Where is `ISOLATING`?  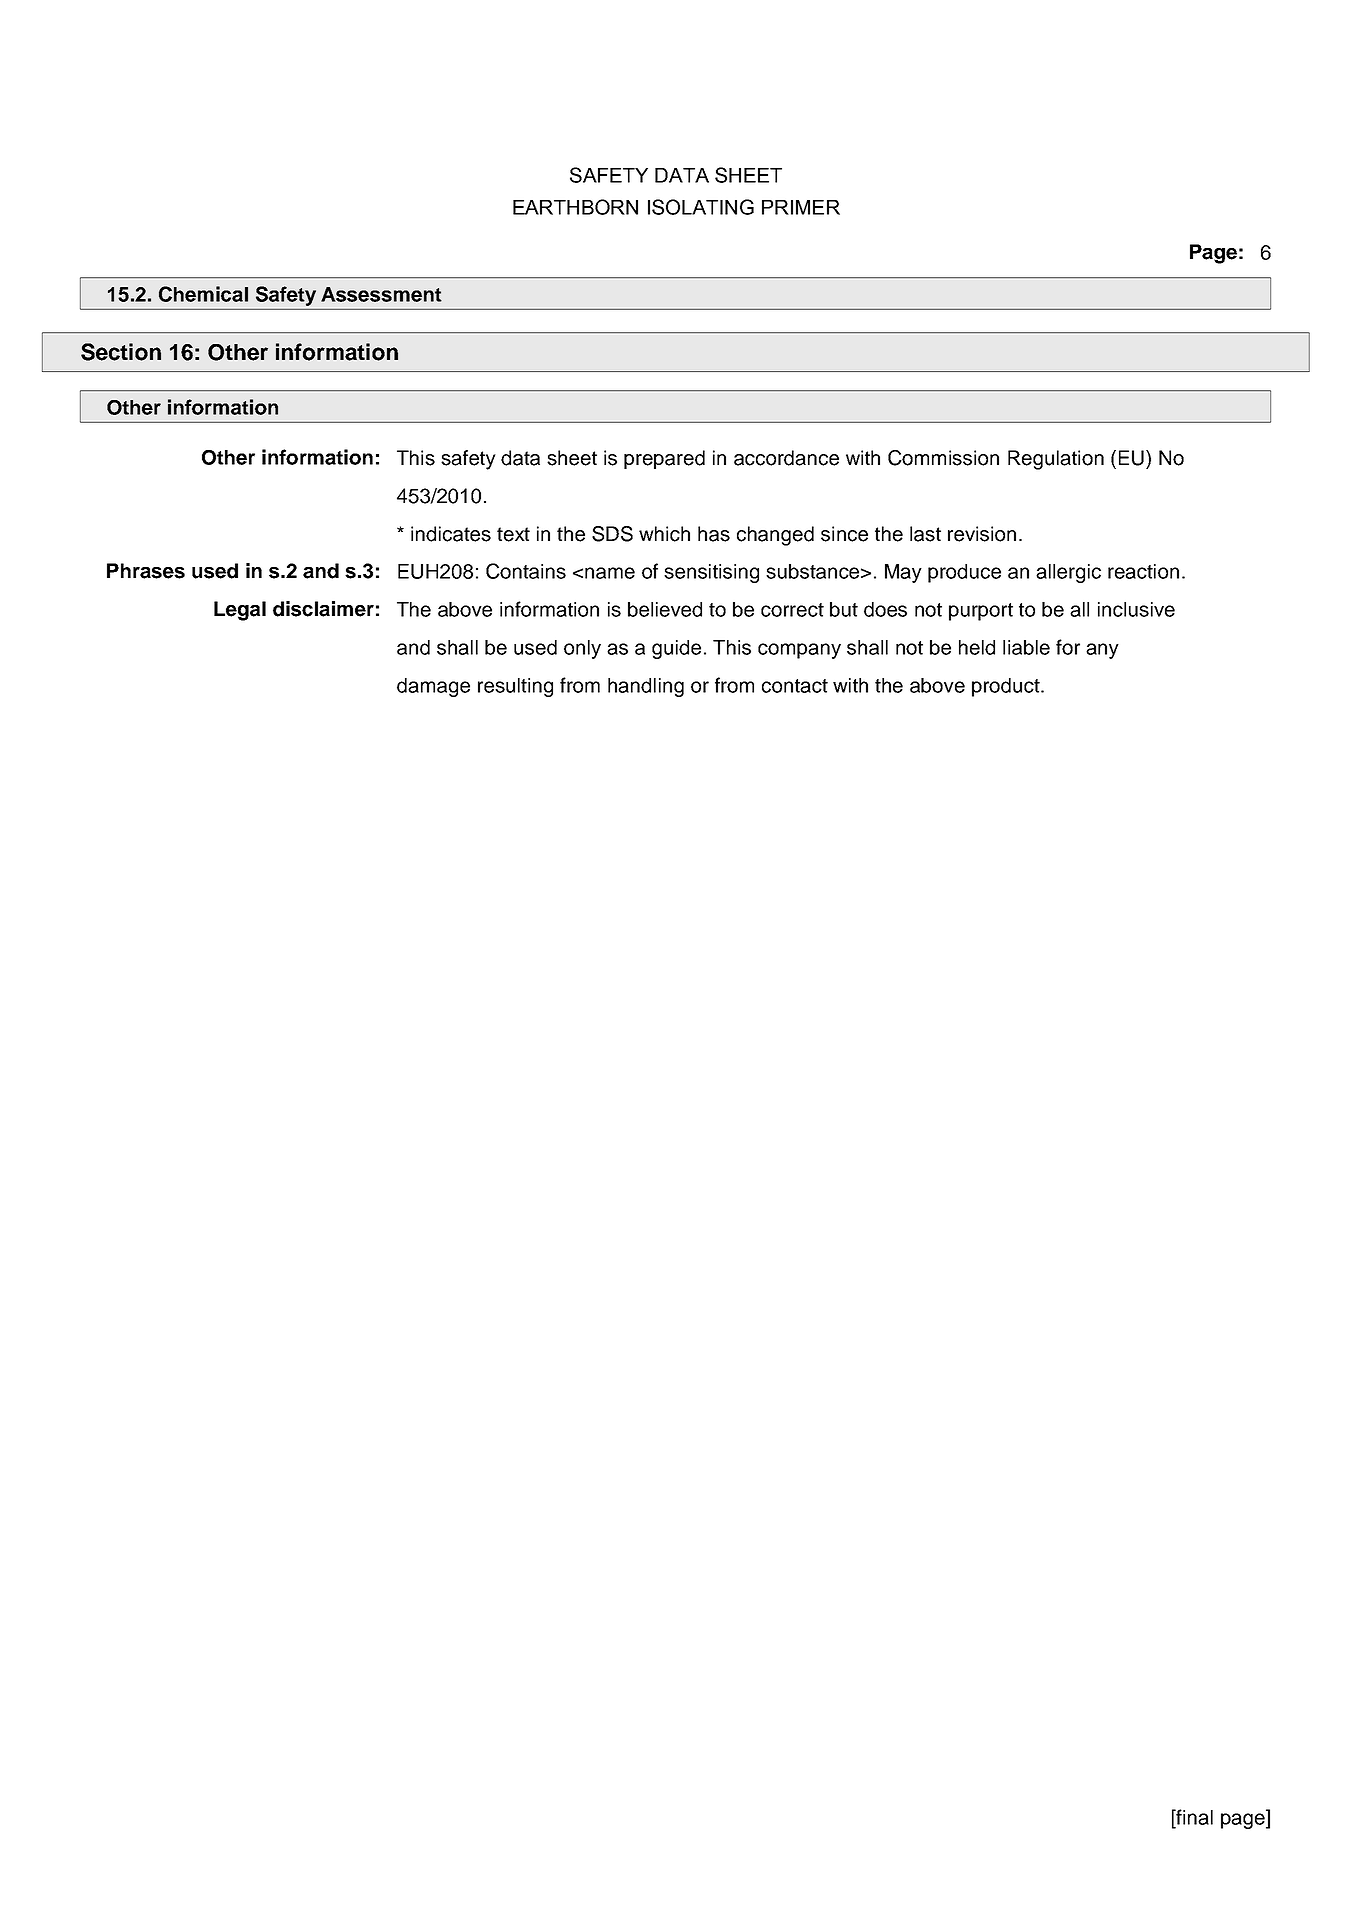 ISOLATING is located at coordinates (701, 207).
